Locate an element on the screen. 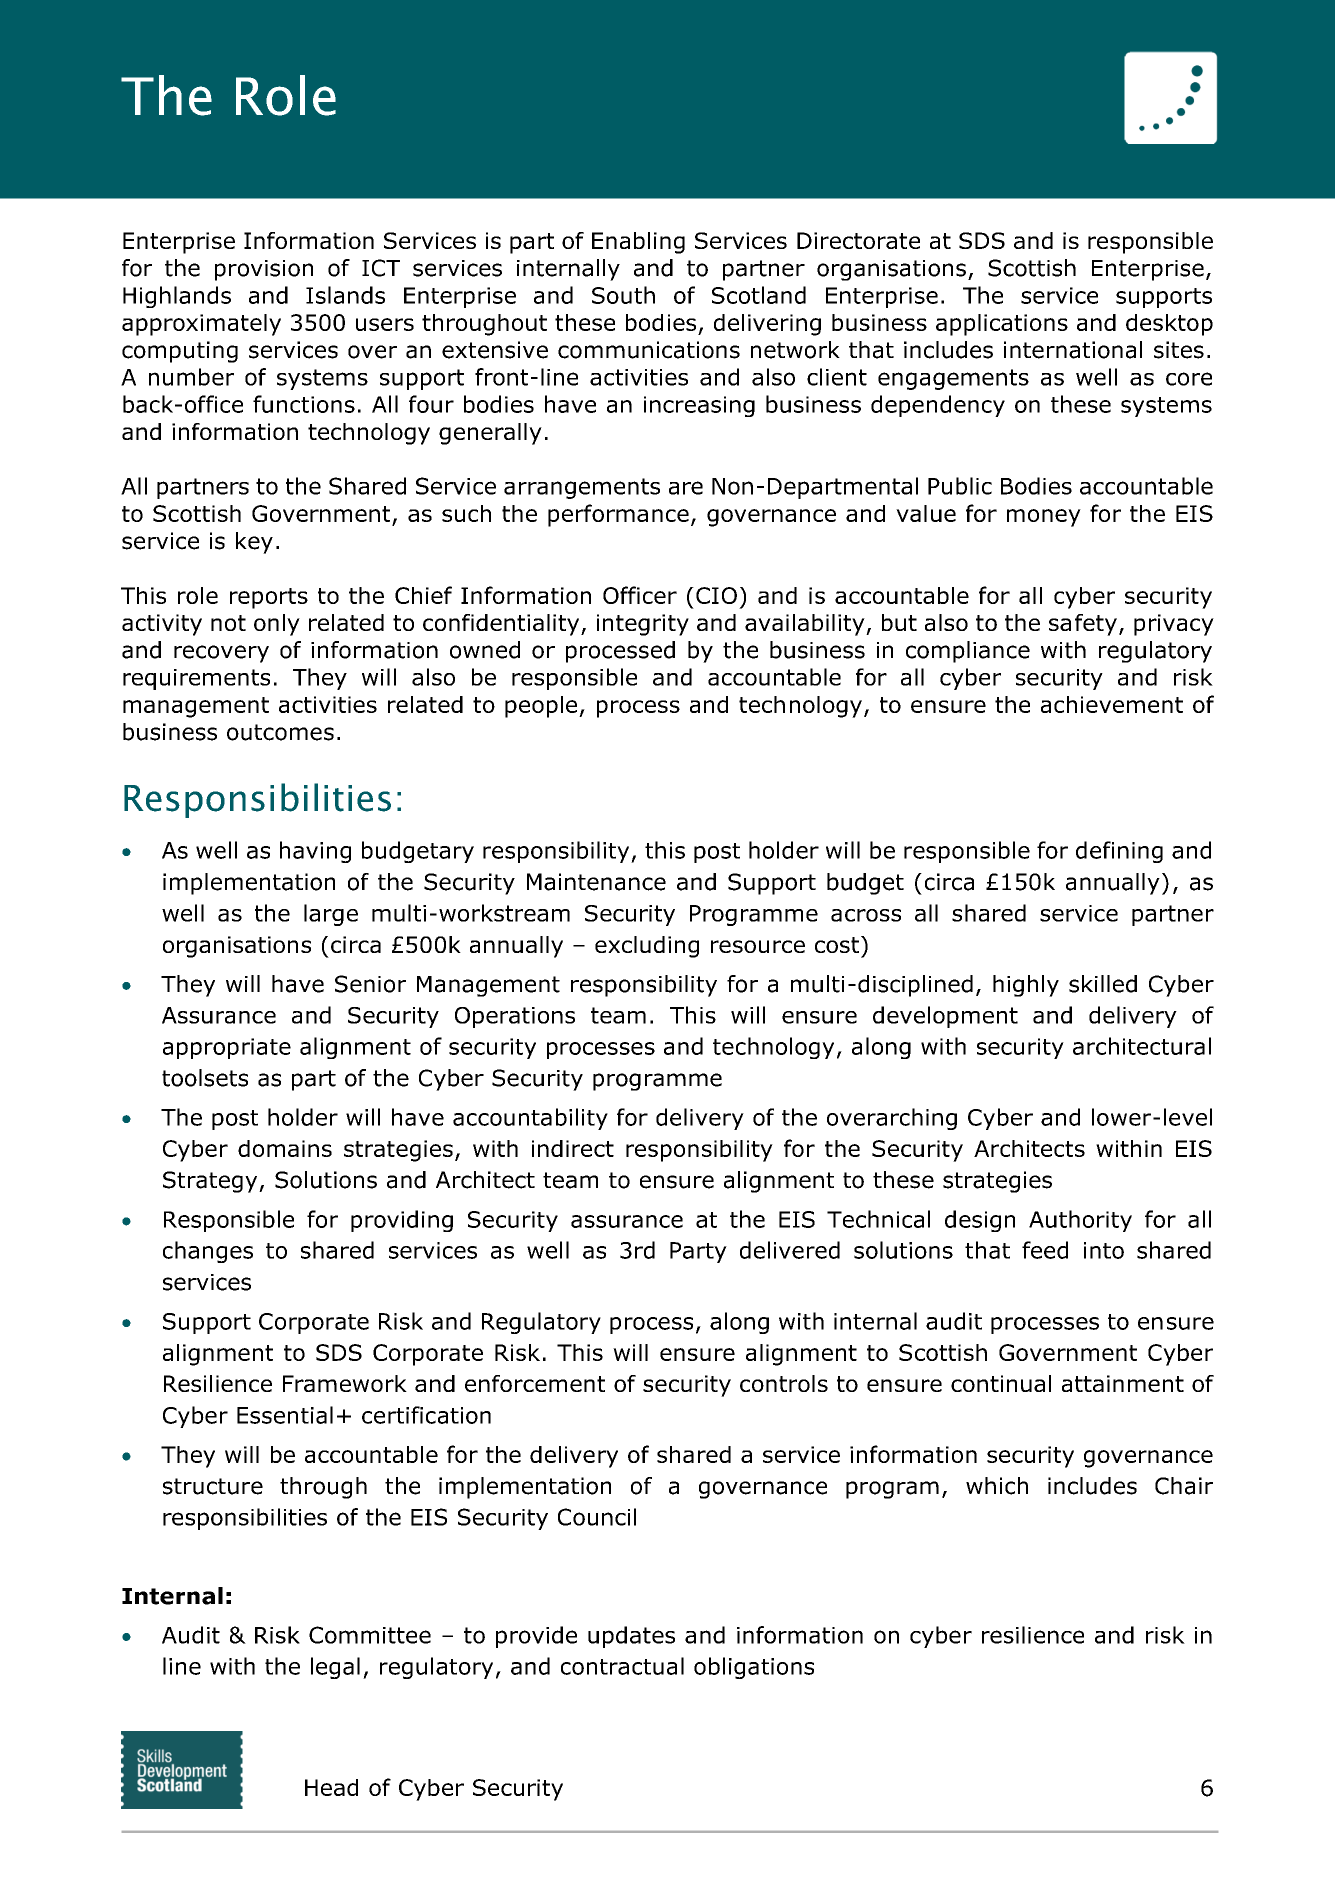 Image resolution: width=1335 pixels, height=1890 pixels. safety is located at coordinates (1083, 625).
